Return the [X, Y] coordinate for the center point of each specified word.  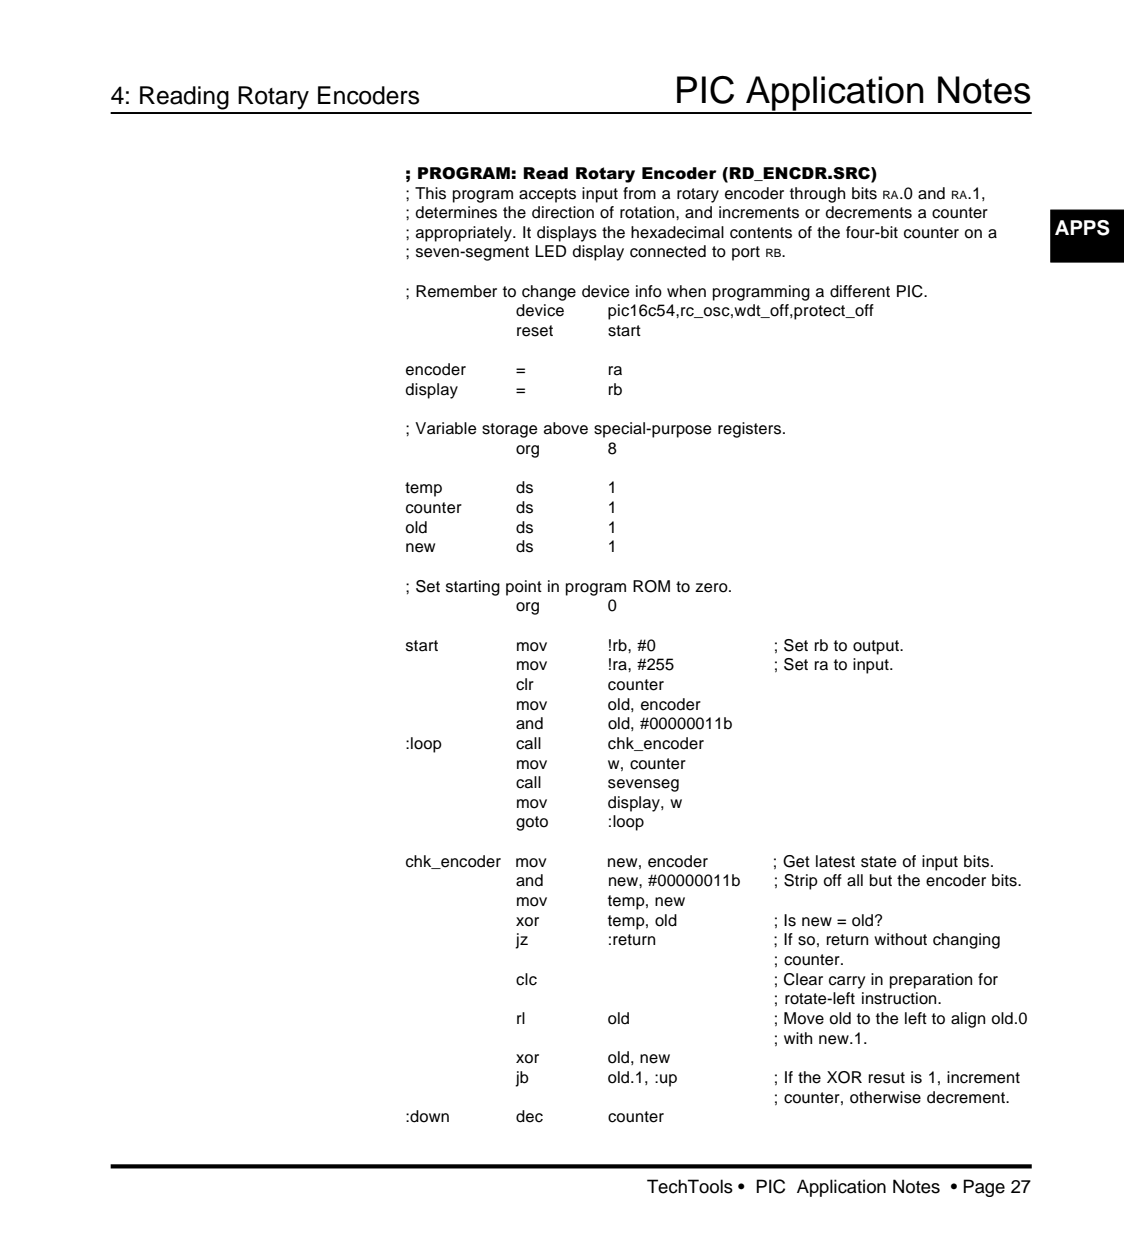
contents [761, 233]
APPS [1082, 228]
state [879, 862]
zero [712, 588]
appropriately [465, 234]
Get [796, 861]
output [877, 647]
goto [532, 823]
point [524, 588]
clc [526, 979]
